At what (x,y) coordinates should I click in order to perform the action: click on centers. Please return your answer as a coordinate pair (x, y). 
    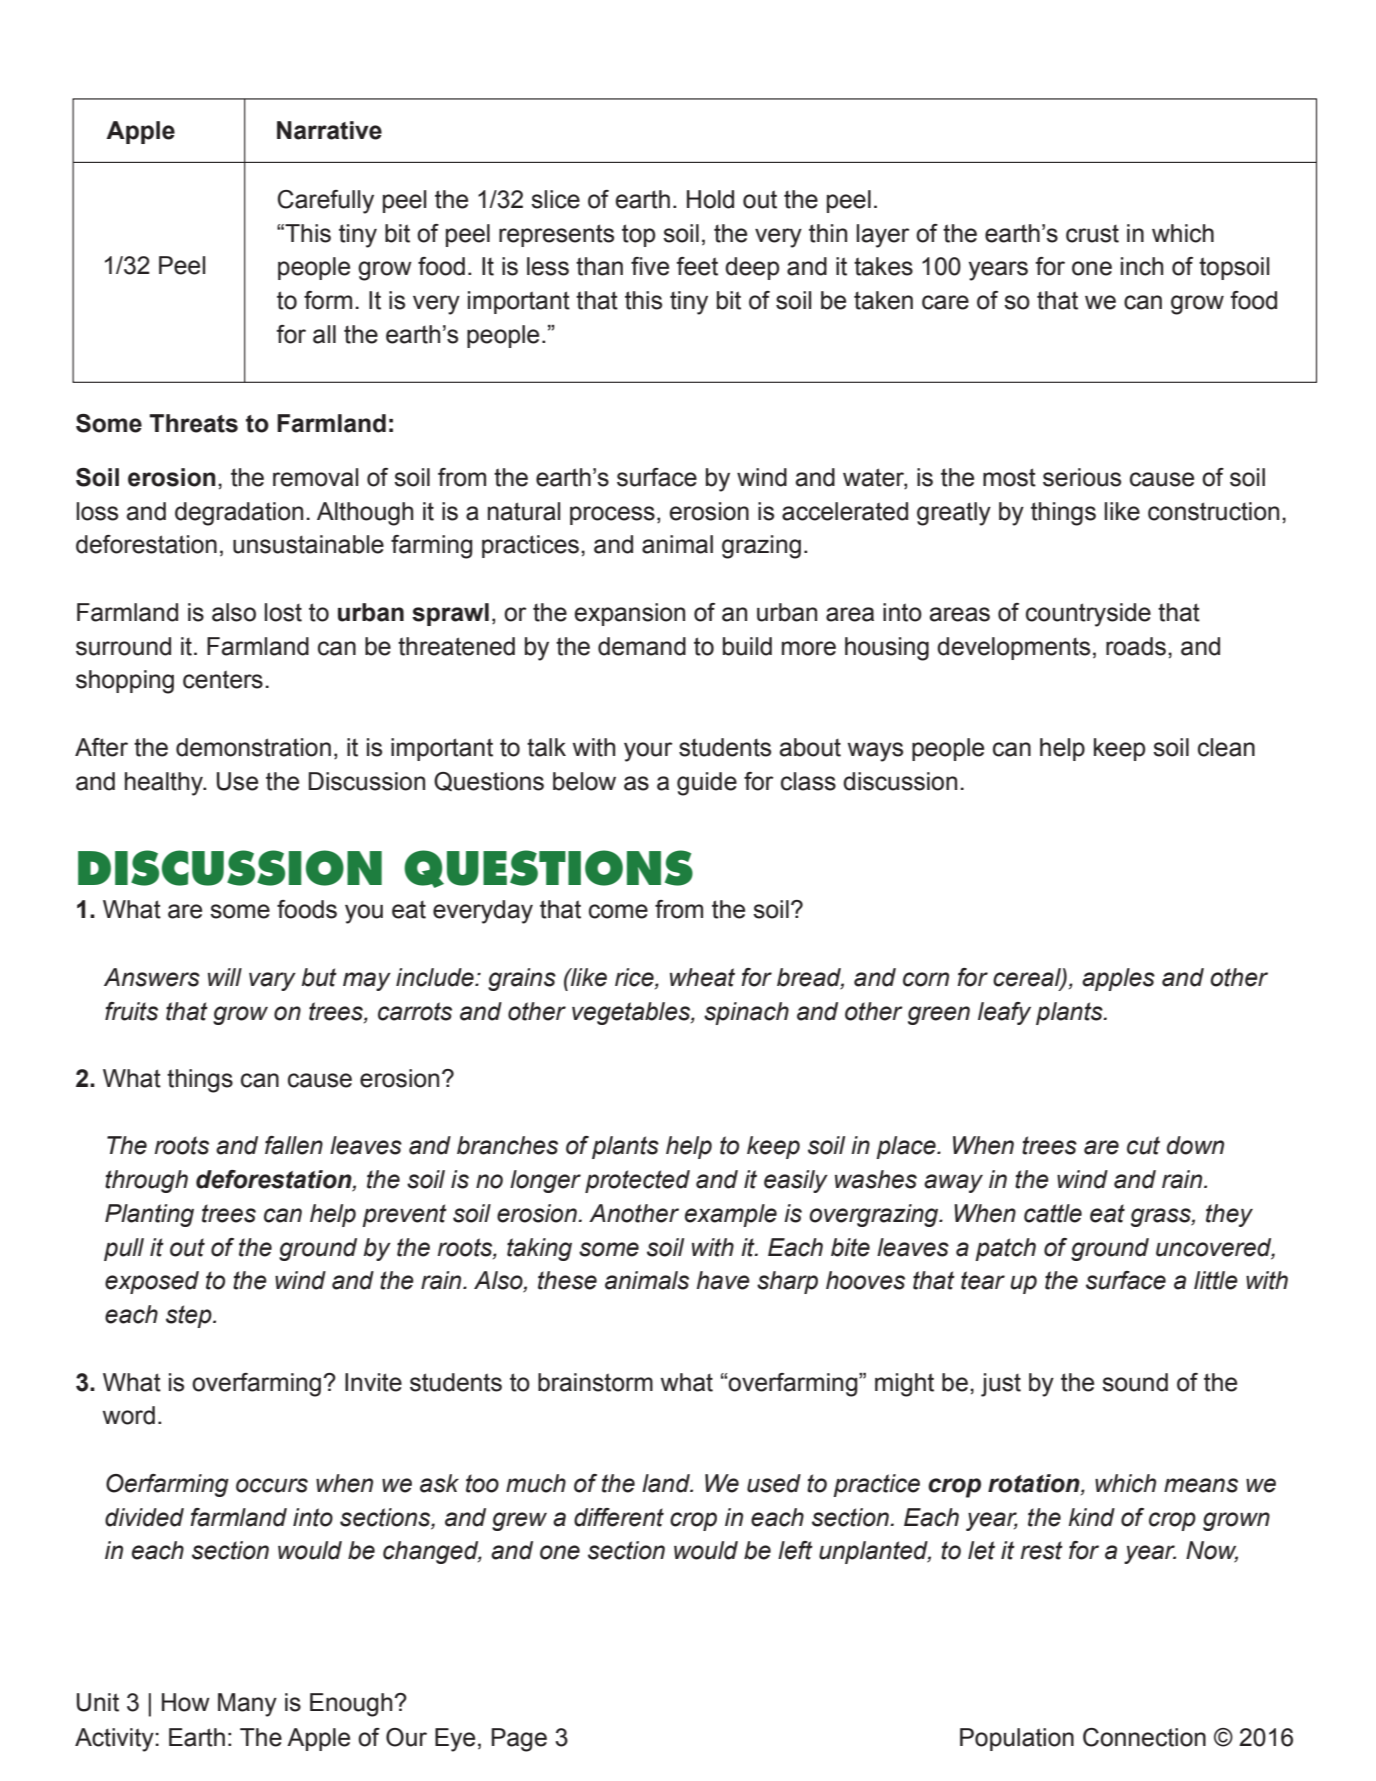
    Looking at the image, I should click on (223, 679).
